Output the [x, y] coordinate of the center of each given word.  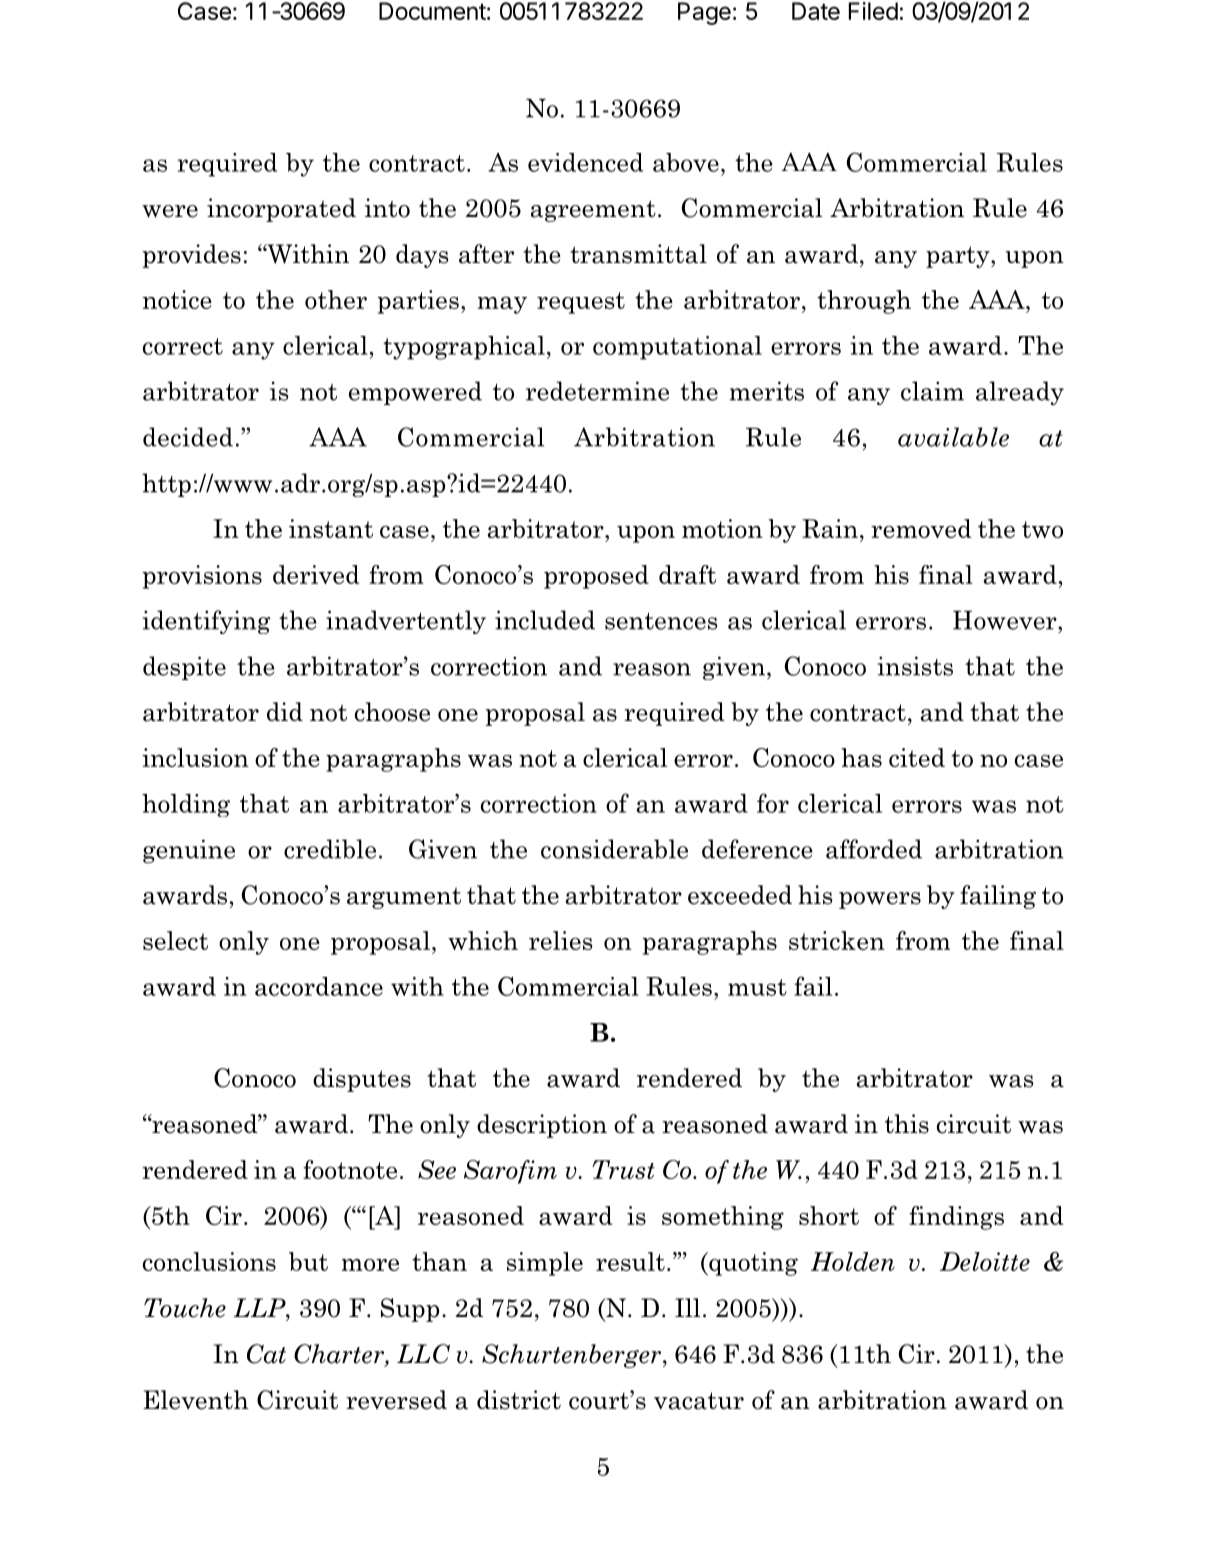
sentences [661, 621]
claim [932, 391]
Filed [873, 11]
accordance [319, 986]
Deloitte [985, 1261]
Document [432, 11]
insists [915, 666]
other [336, 299]
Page [704, 13]
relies [561, 940]
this [907, 1124]
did [285, 711]
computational [677, 348]
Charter [340, 1355]
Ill [687, 1307]
